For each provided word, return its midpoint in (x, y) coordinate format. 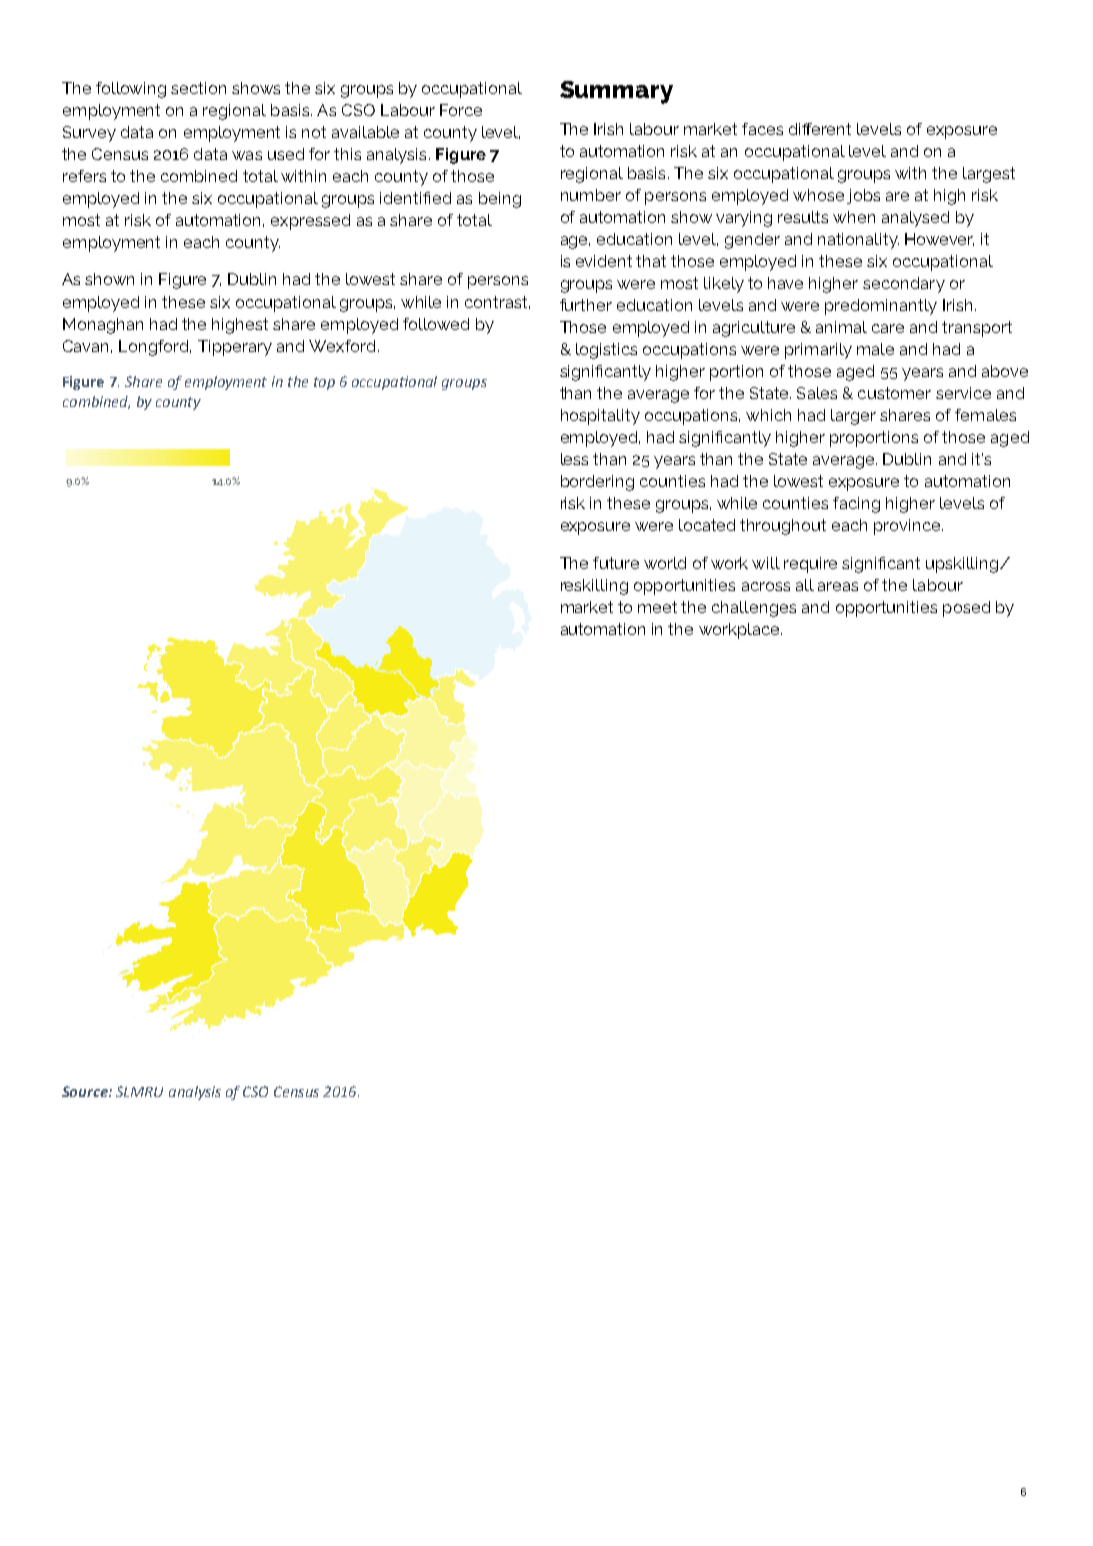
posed (966, 609)
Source (86, 1091)
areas (838, 586)
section (198, 88)
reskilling (594, 587)
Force (461, 110)
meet (657, 607)
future (616, 563)
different (820, 129)
